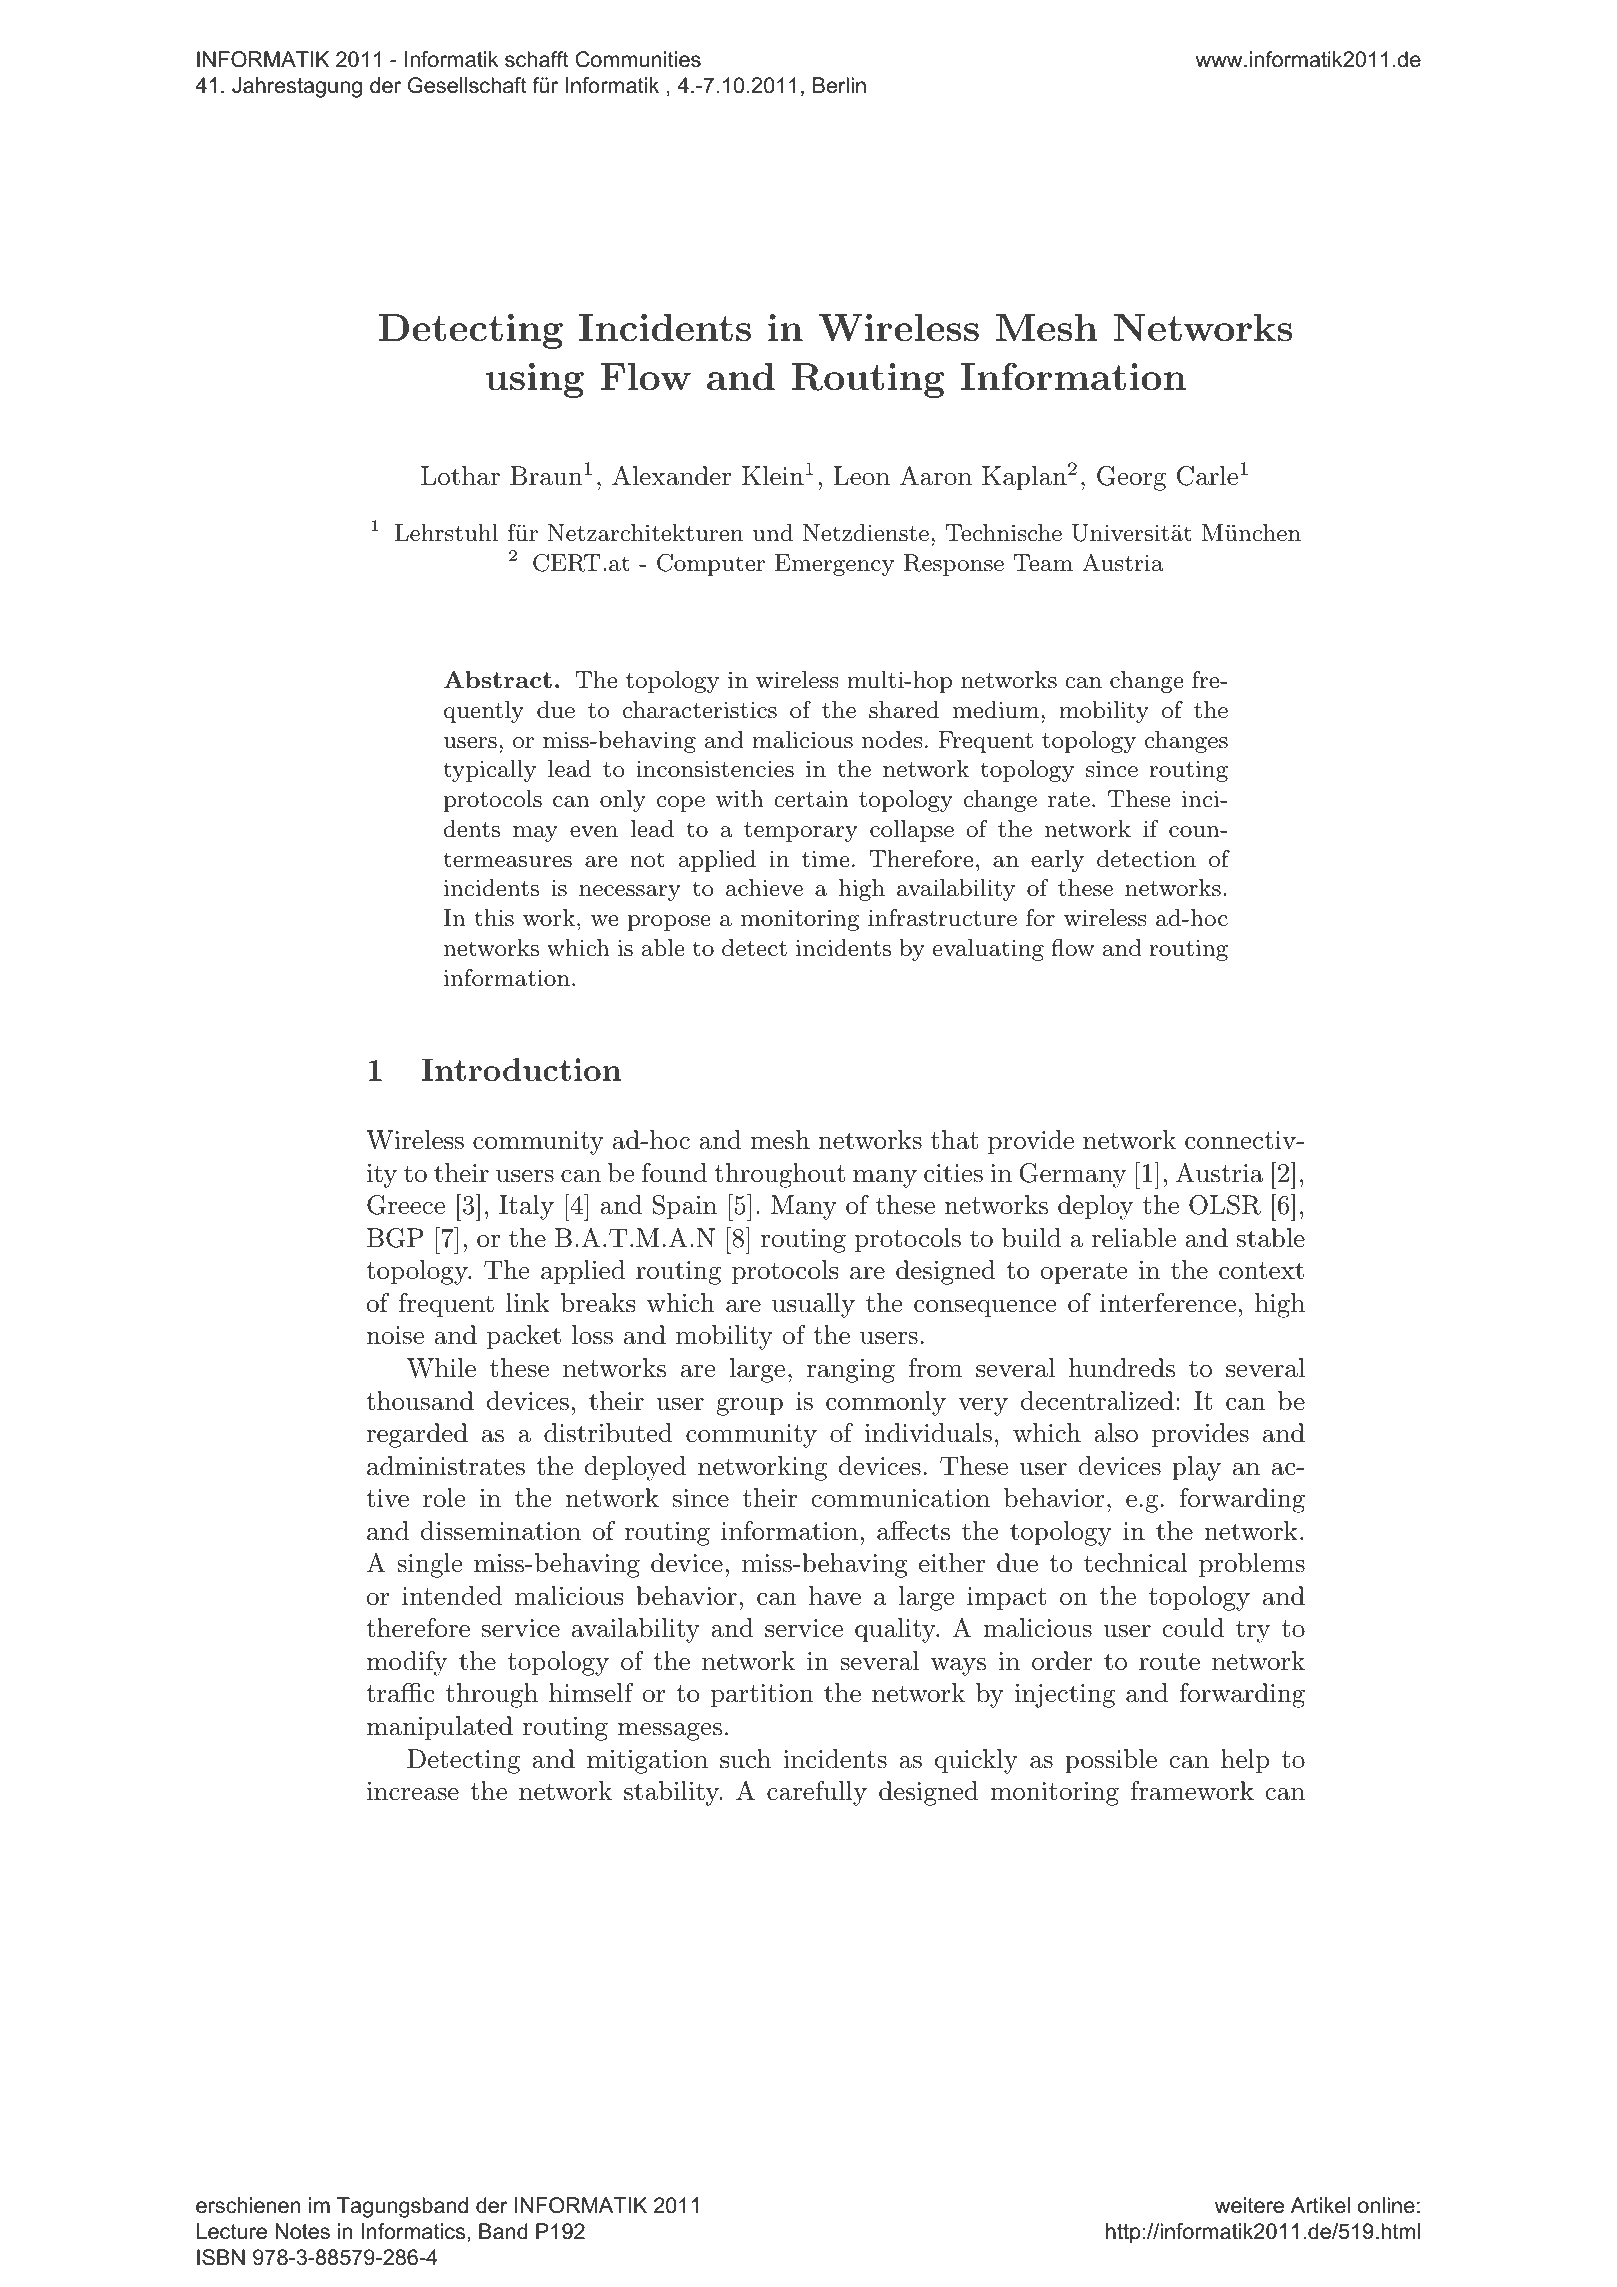 The image size is (1617, 2287). What do you see at coordinates (413, 2231) in the image?
I see `Informatics` at bounding box center [413, 2231].
